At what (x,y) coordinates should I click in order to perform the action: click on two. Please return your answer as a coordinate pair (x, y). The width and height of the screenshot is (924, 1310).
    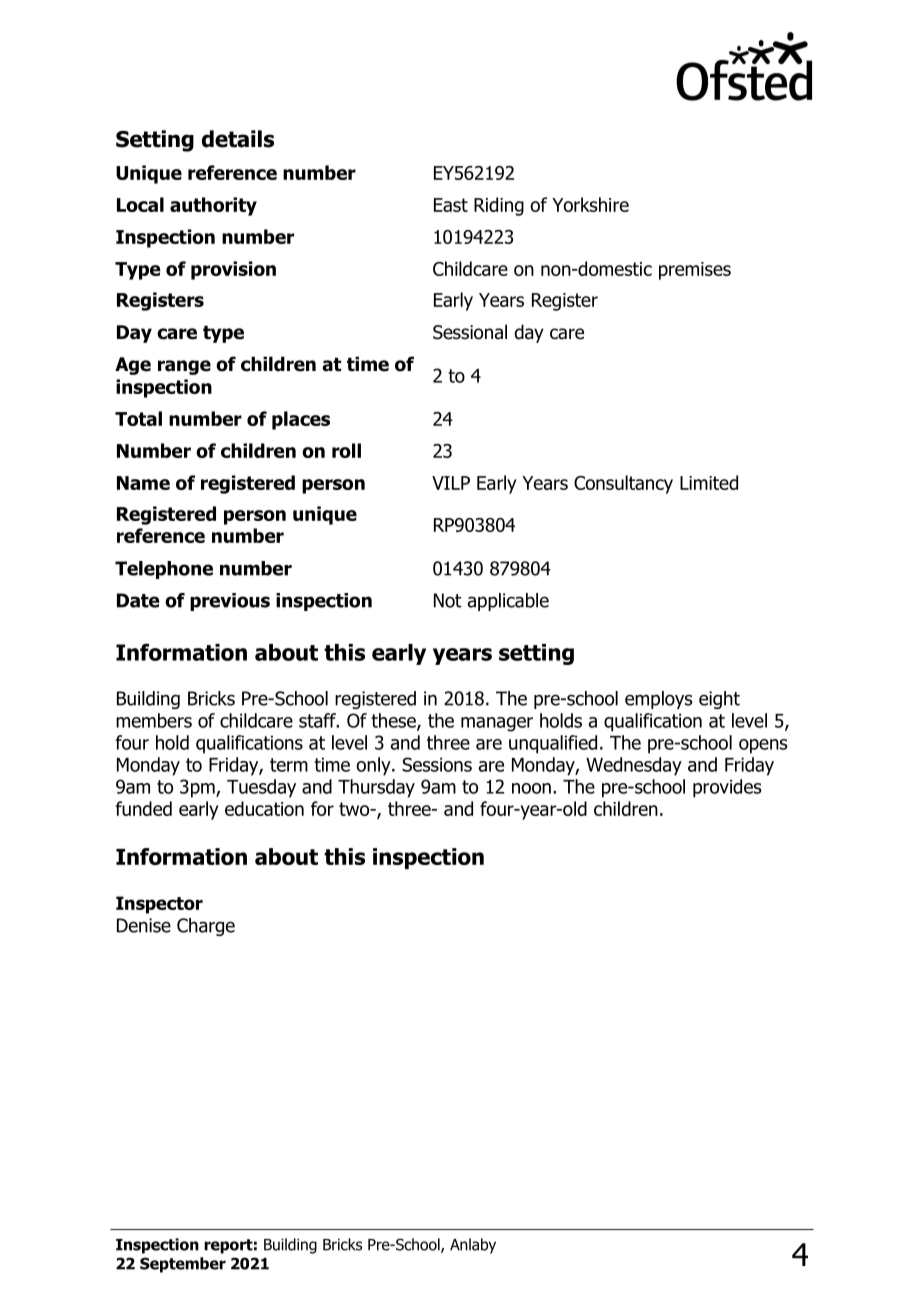
    Looking at the image, I should click on (355, 809).
